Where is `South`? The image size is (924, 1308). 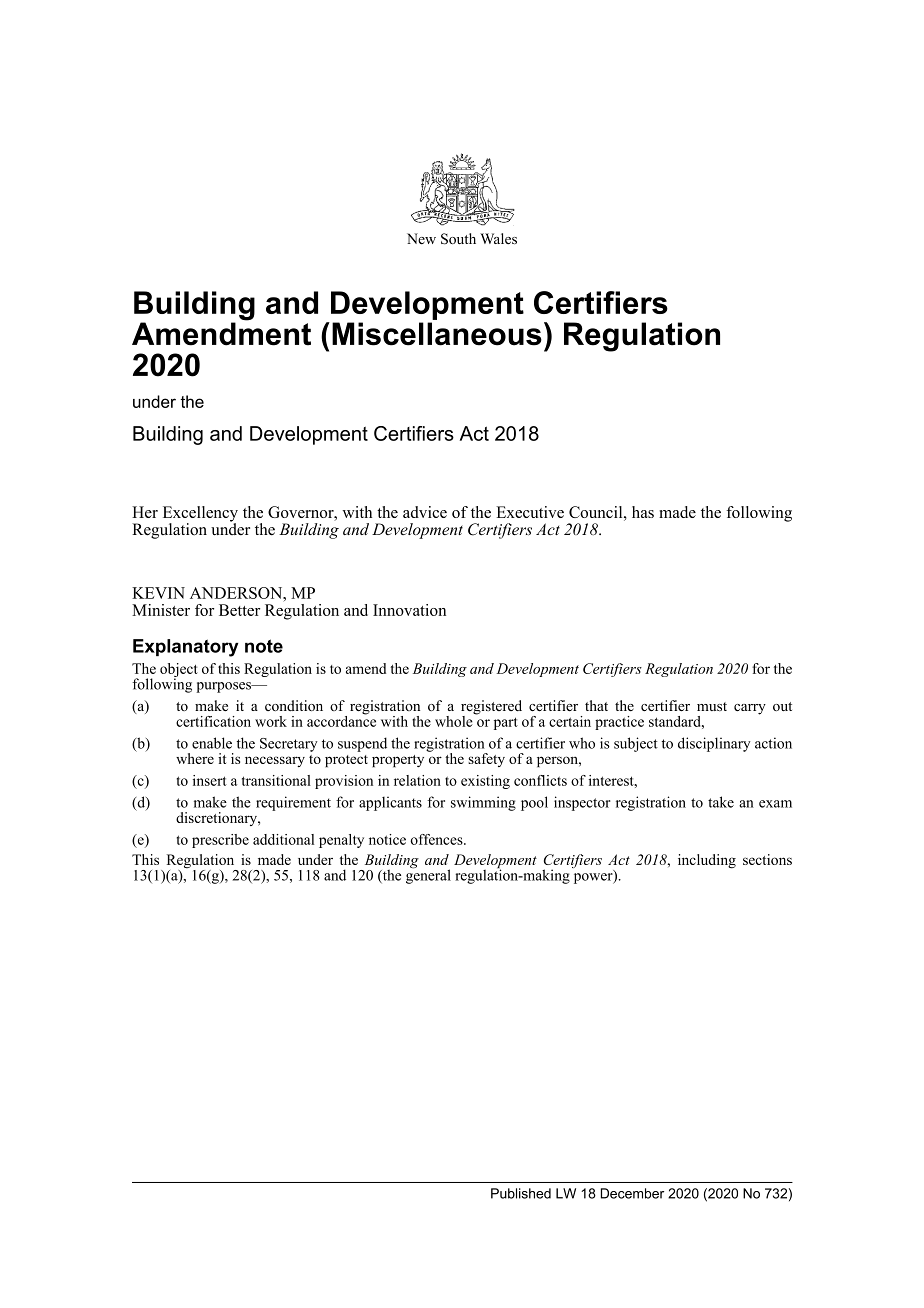
South is located at coordinates (458, 239).
